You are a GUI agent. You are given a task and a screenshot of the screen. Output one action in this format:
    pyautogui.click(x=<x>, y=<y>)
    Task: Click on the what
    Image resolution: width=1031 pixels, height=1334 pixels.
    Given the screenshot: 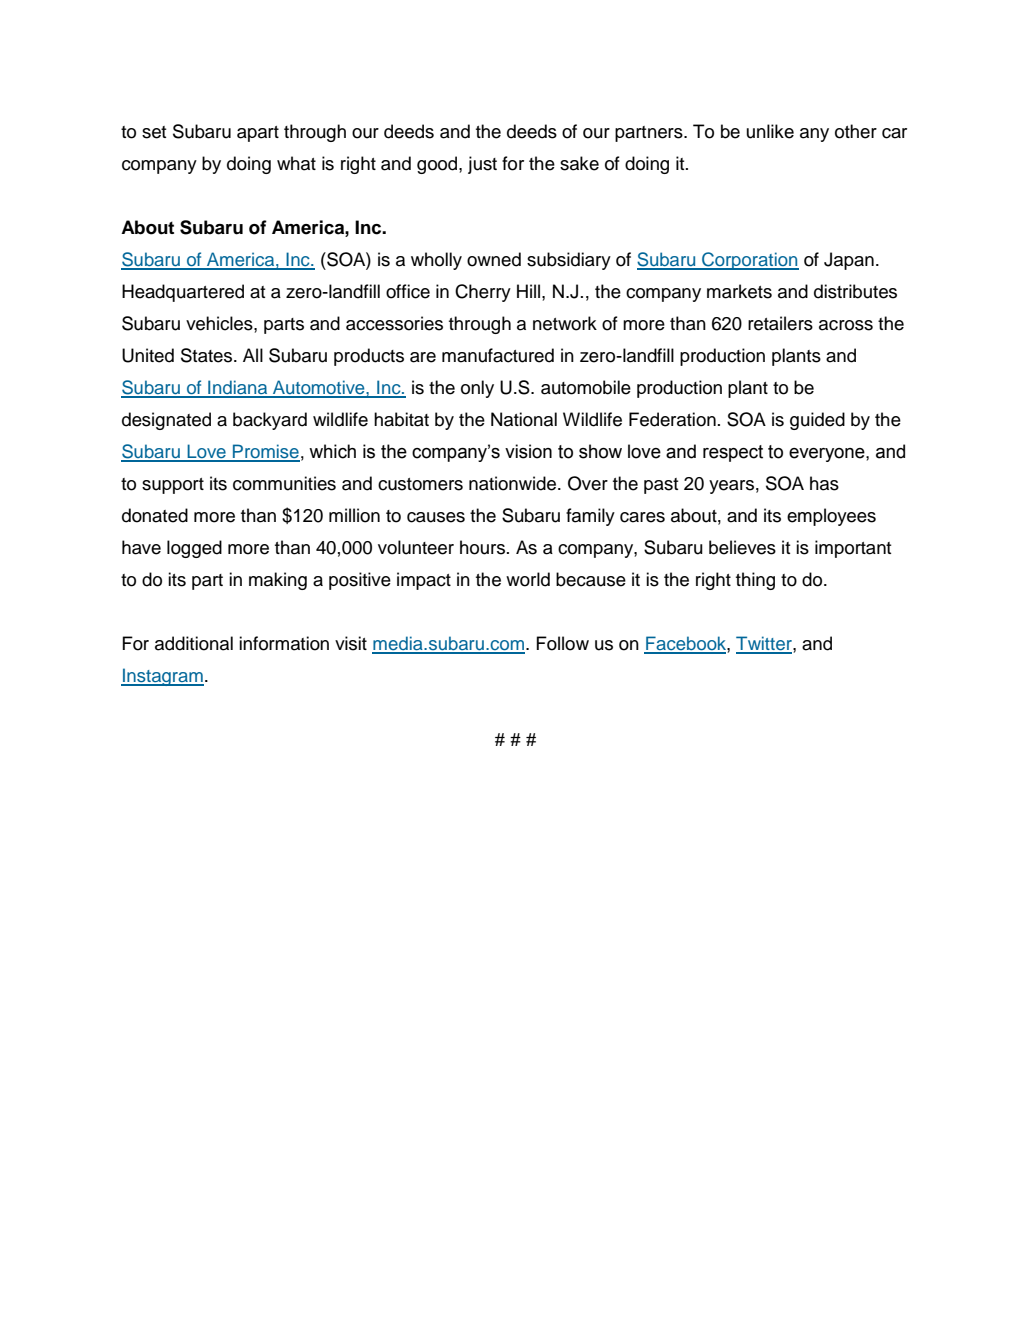 What is the action you would take?
    pyautogui.click(x=296, y=163)
